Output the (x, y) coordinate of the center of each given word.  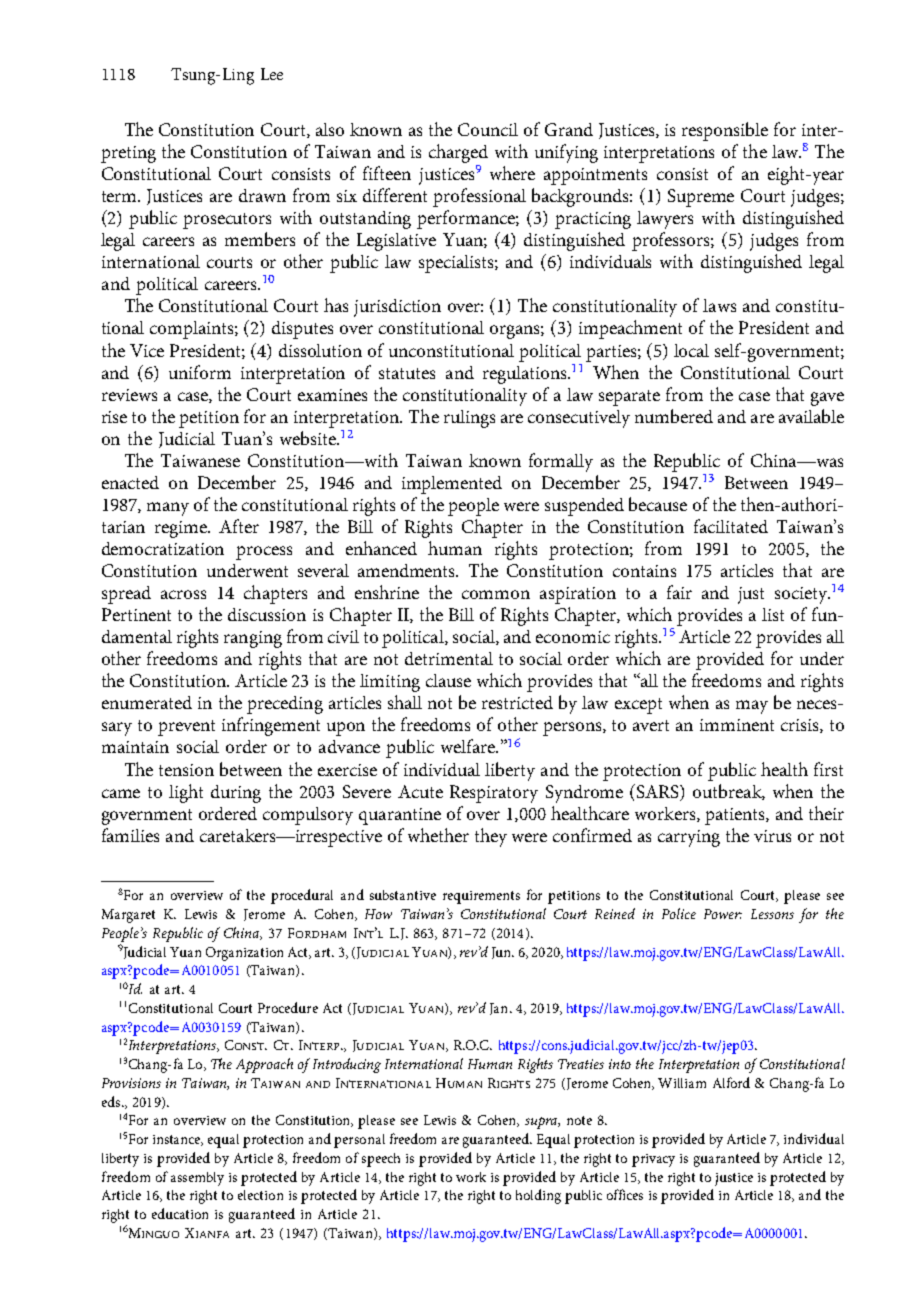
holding (538, 1196)
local (691, 350)
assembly (197, 1179)
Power (723, 914)
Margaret (128, 916)
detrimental (449, 658)
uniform (200, 372)
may (752, 707)
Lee (272, 74)
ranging (253, 639)
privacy (653, 1160)
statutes (407, 373)
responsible (725, 131)
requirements (481, 897)
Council (488, 129)
